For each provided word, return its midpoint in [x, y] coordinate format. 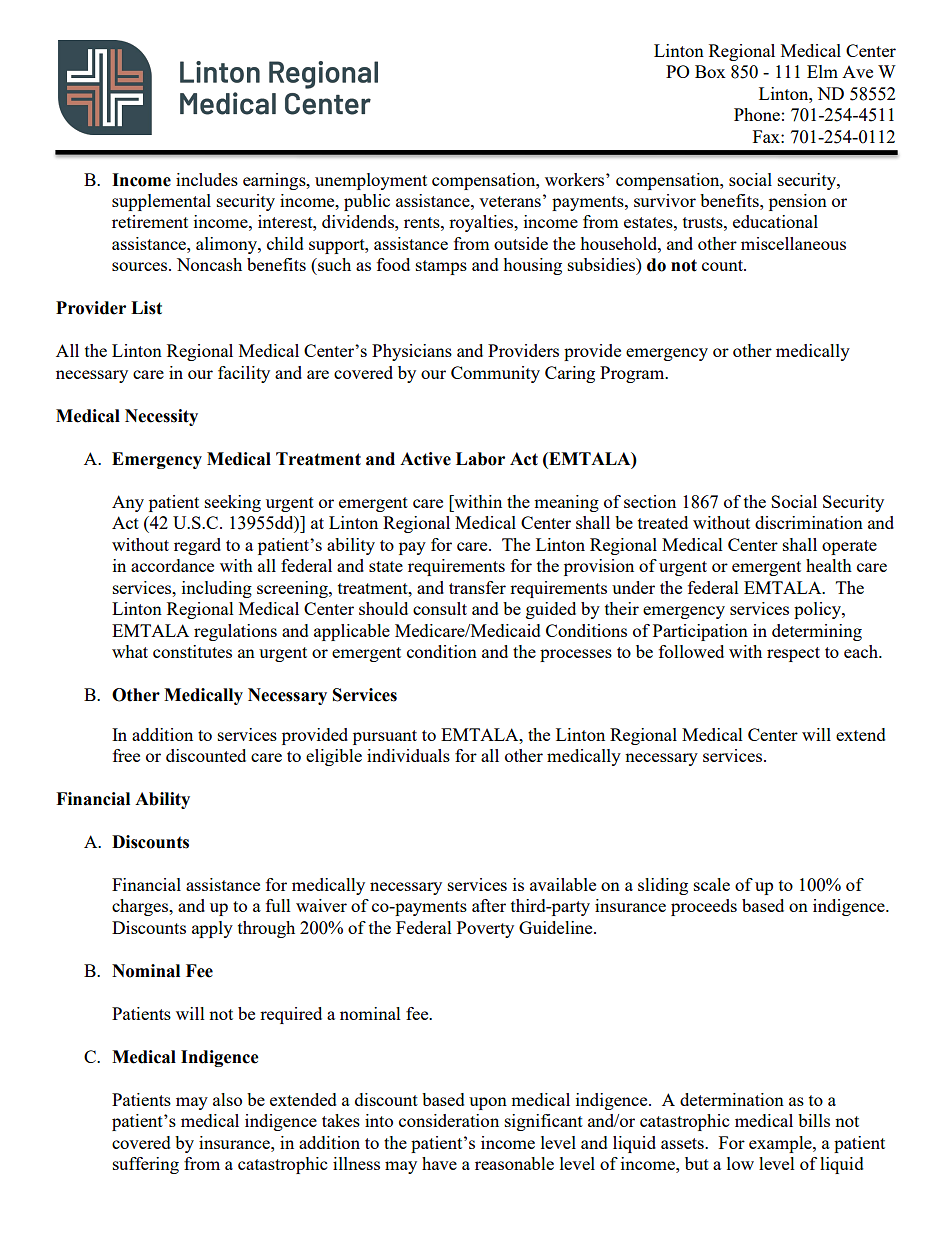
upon [488, 1103]
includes [207, 179]
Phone [757, 114]
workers [576, 179]
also [227, 1099]
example [781, 1144]
